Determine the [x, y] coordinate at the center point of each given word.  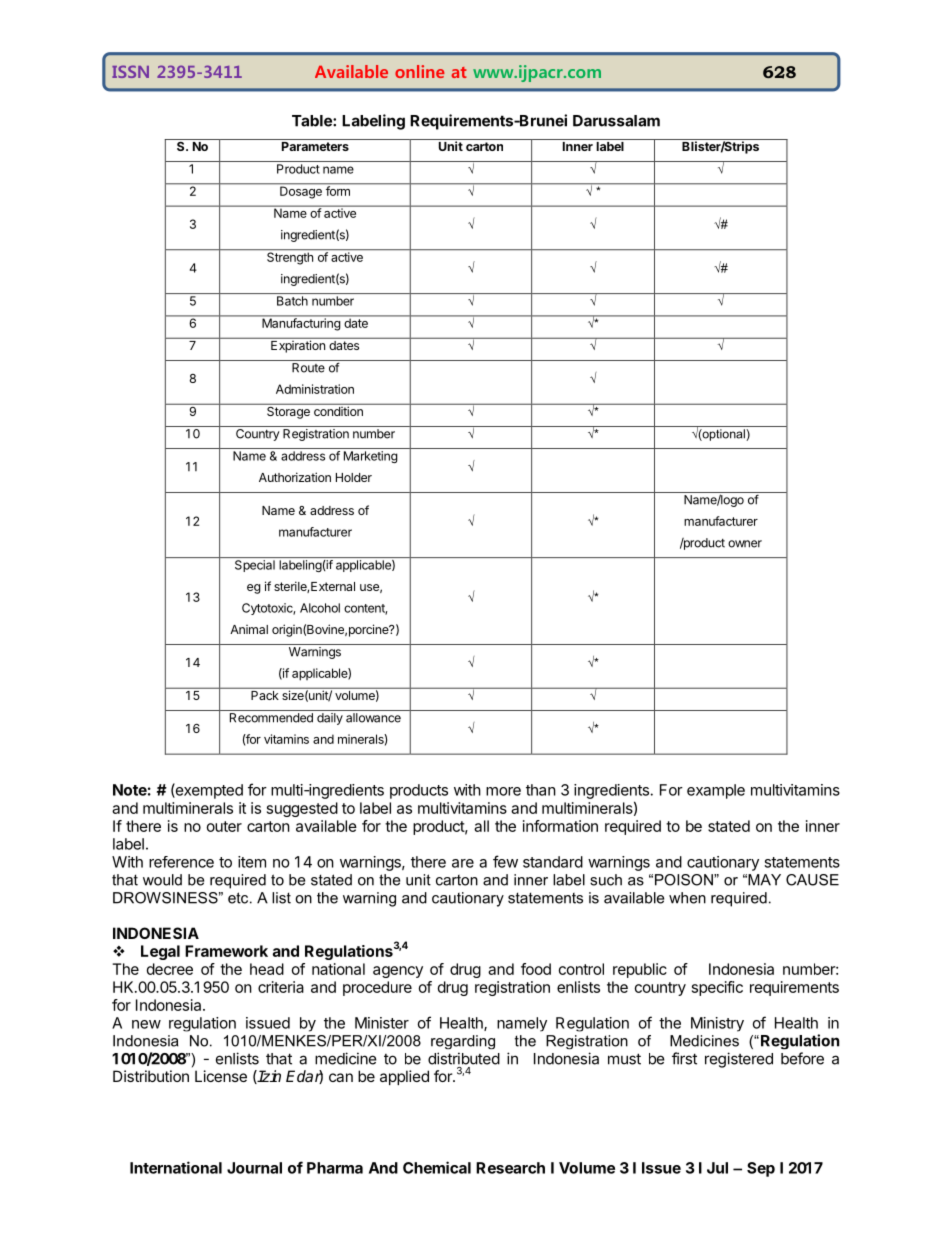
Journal [254, 1168]
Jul [717, 1168]
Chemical [437, 1167]
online [420, 71]
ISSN [130, 71]
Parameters [315, 146]
